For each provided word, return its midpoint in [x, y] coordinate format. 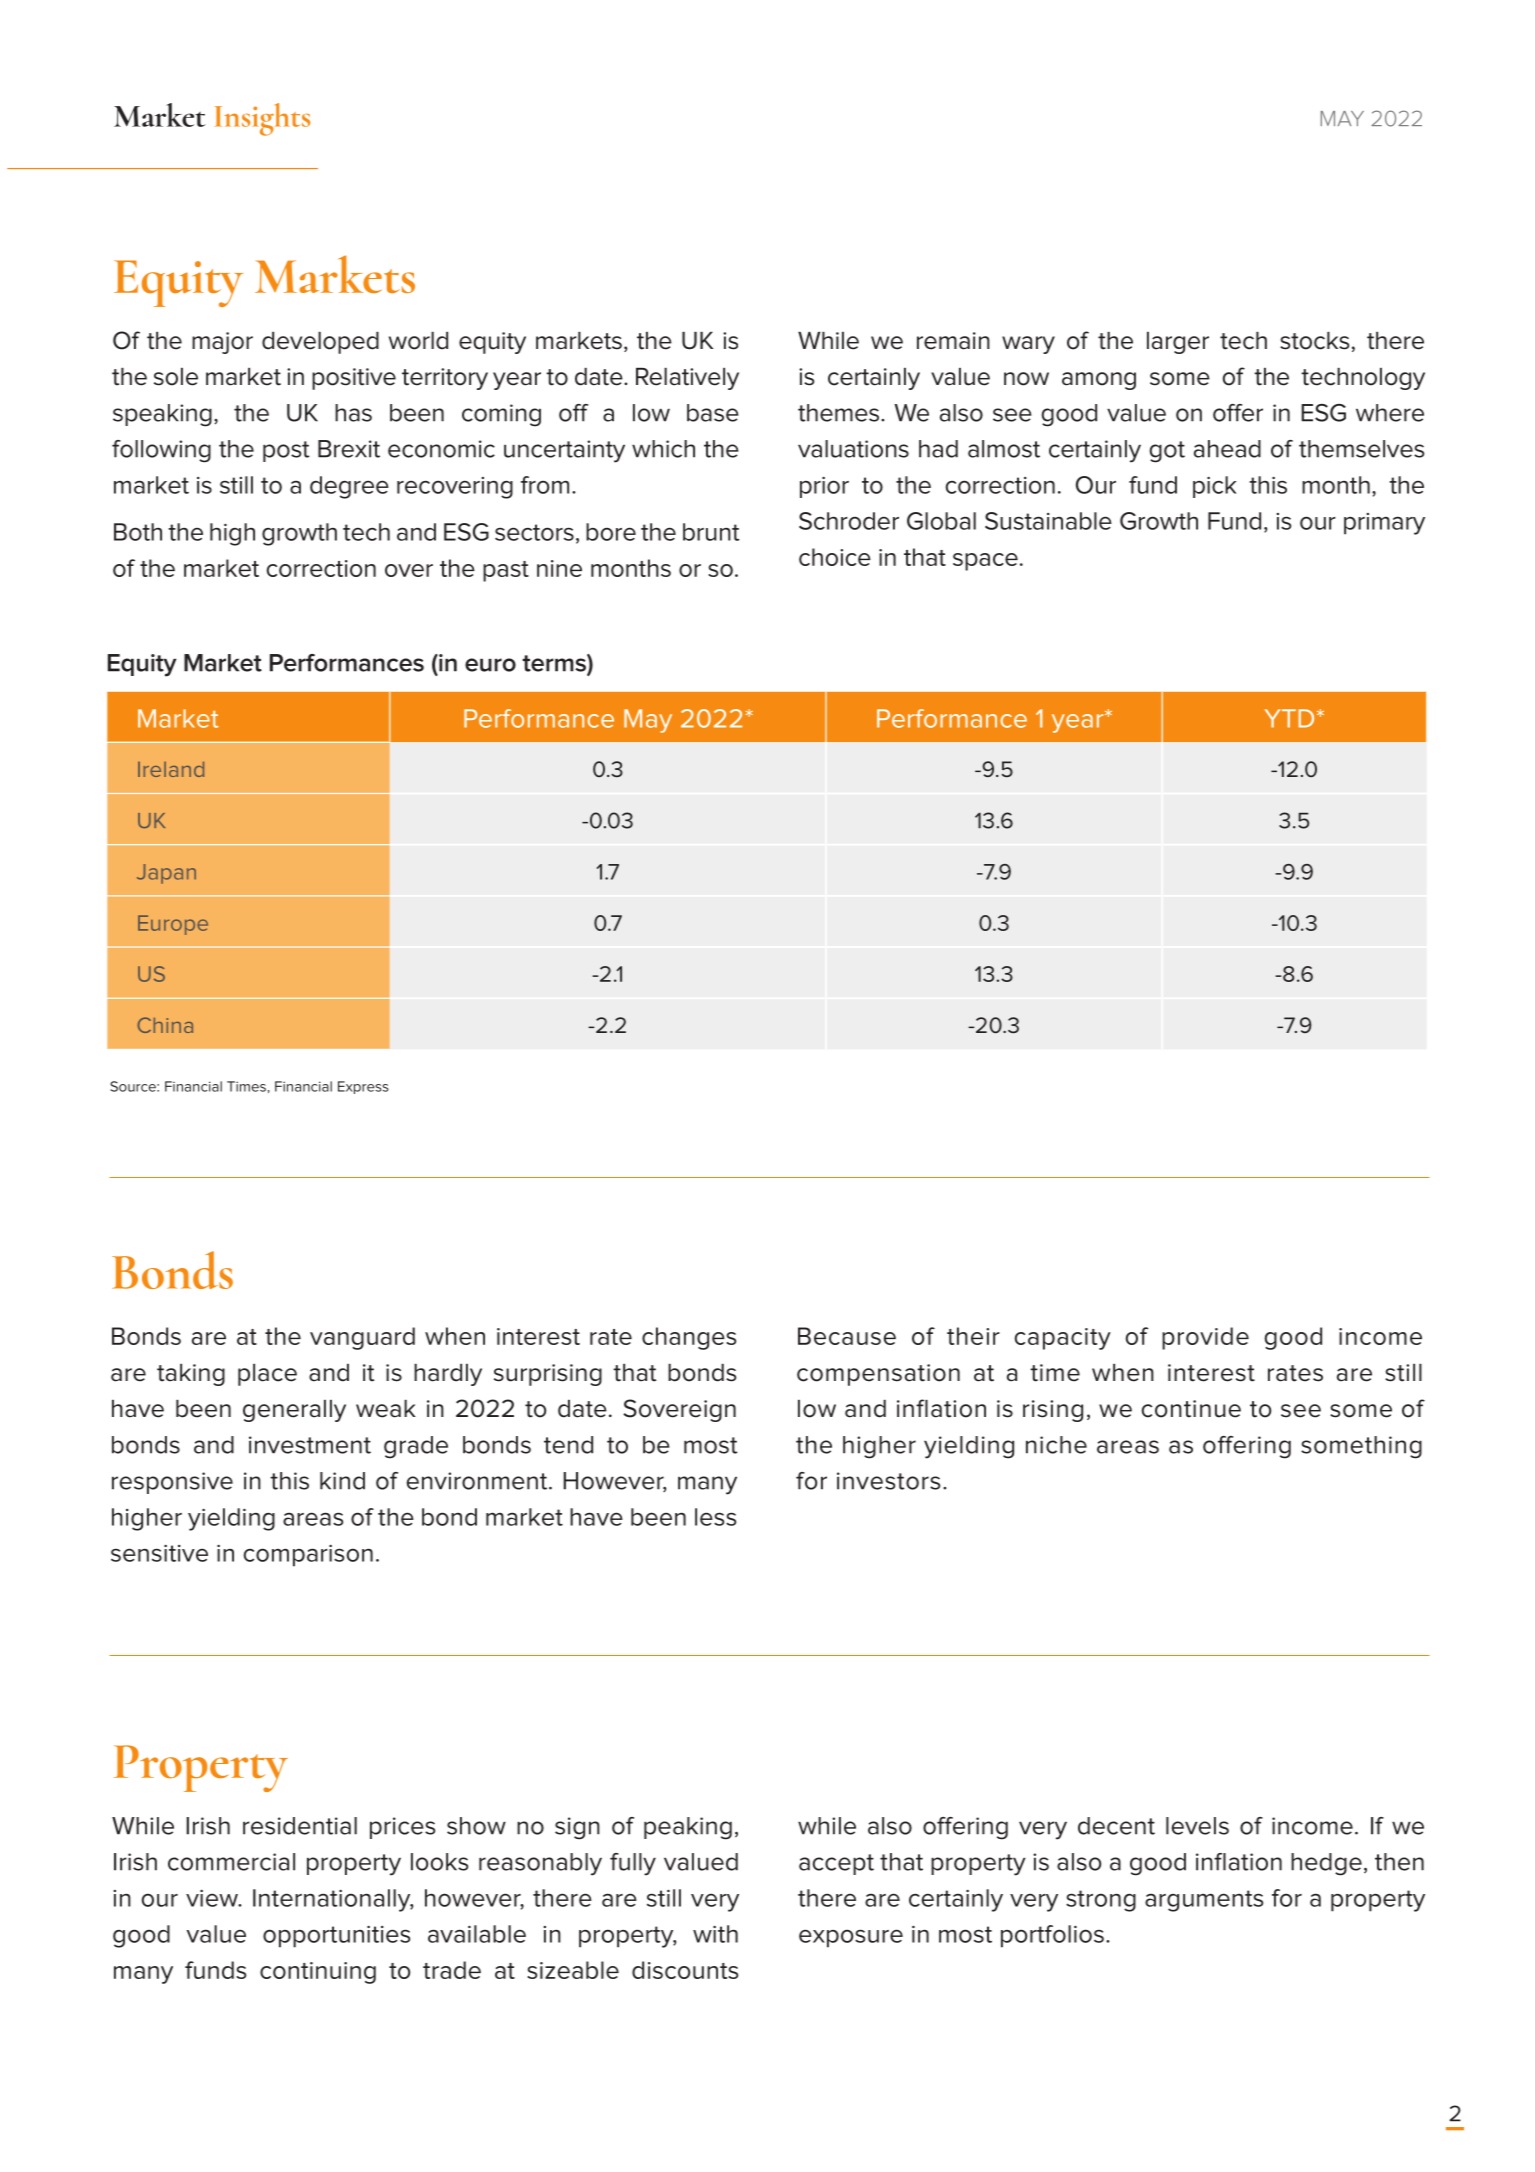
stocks [1315, 341]
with [715, 1934]
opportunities [336, 1936]
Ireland [171, 769]
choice [835, 557]
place [267, 1375]
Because [847, 1336]
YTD [1289, 718]
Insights [262, 119]
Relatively [687, 379]
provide [1205, 1338]
